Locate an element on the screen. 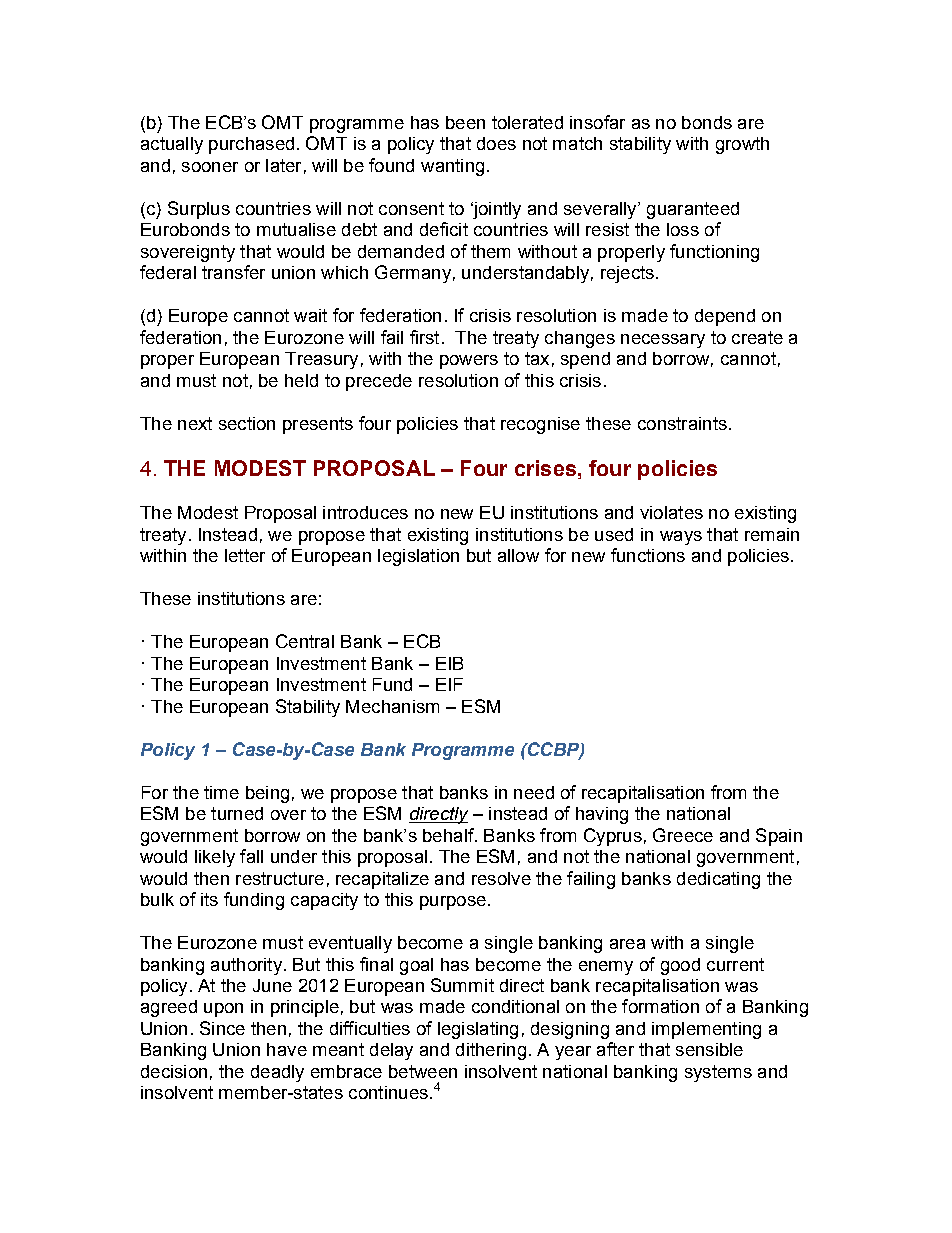  legislation is located at coordinates (418, 557).
